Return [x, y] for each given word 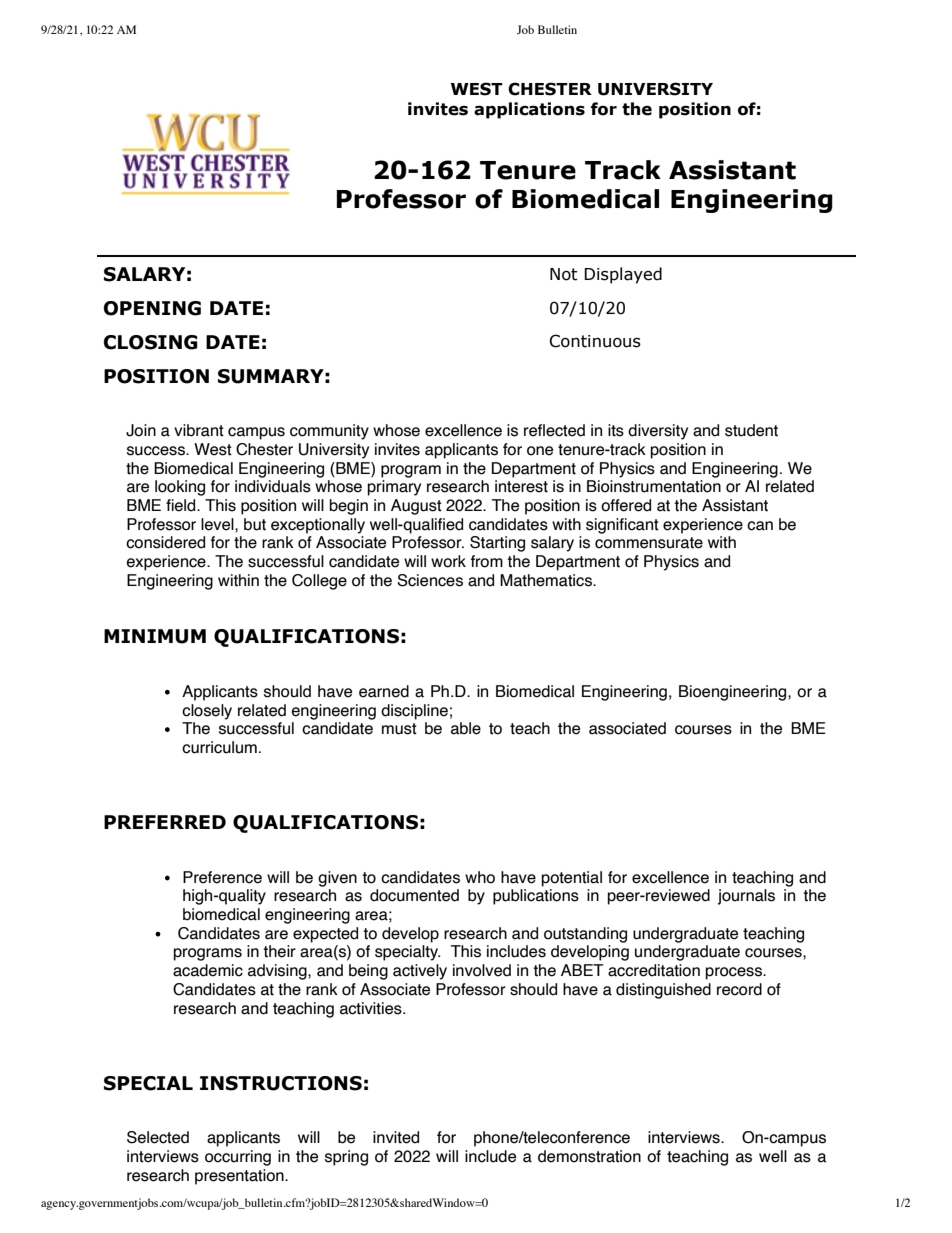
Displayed [623, 275]
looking [180, 488]
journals [746, 897]
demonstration [589, 1156]
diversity [658, 432]
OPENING [152, 308]
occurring [238, 1158]
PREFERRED [165, 822]
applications [529, 110]
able [466, 728]
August [416, 507]
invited [396, 1137]
